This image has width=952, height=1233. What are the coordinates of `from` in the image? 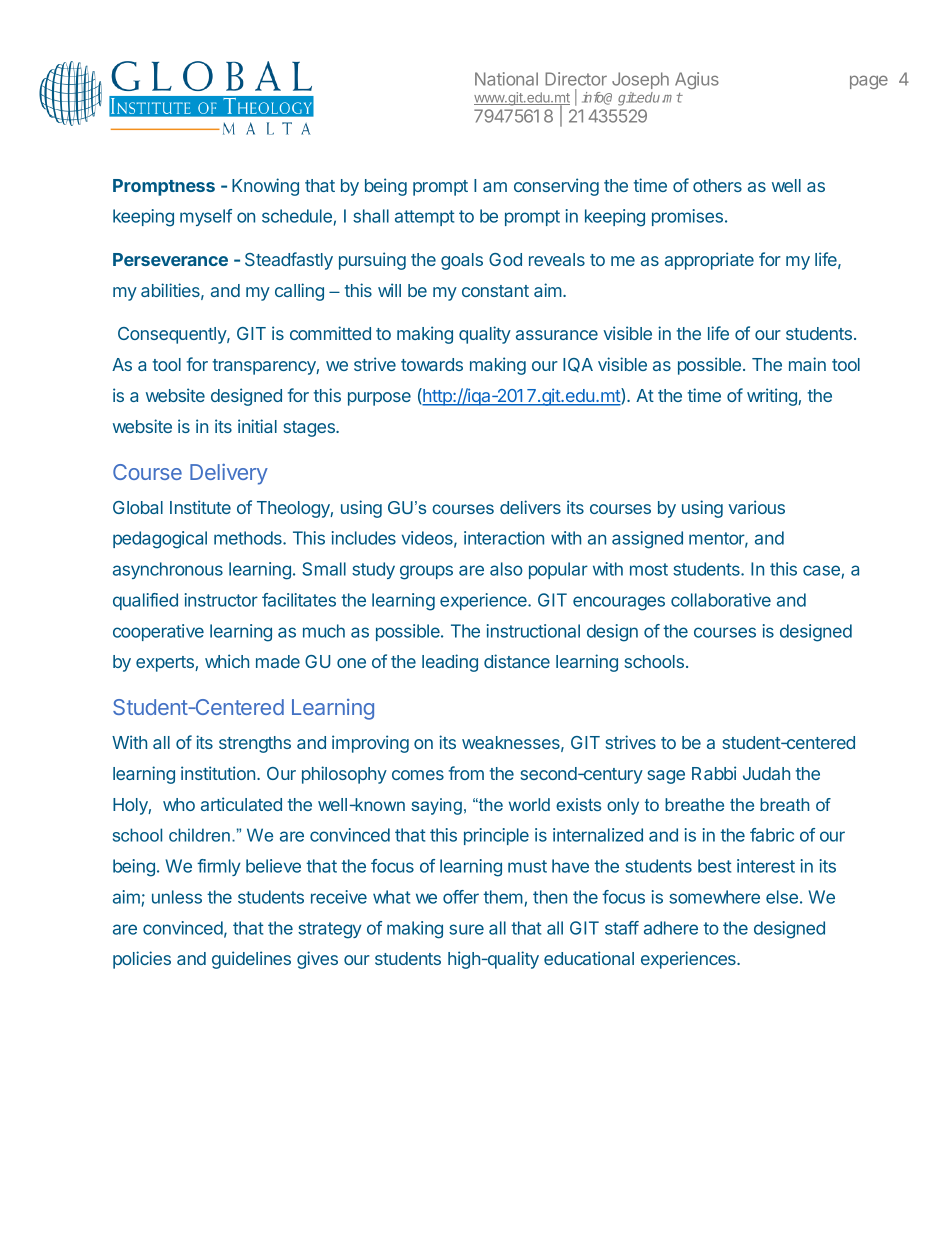 It's located at (466, 773).
